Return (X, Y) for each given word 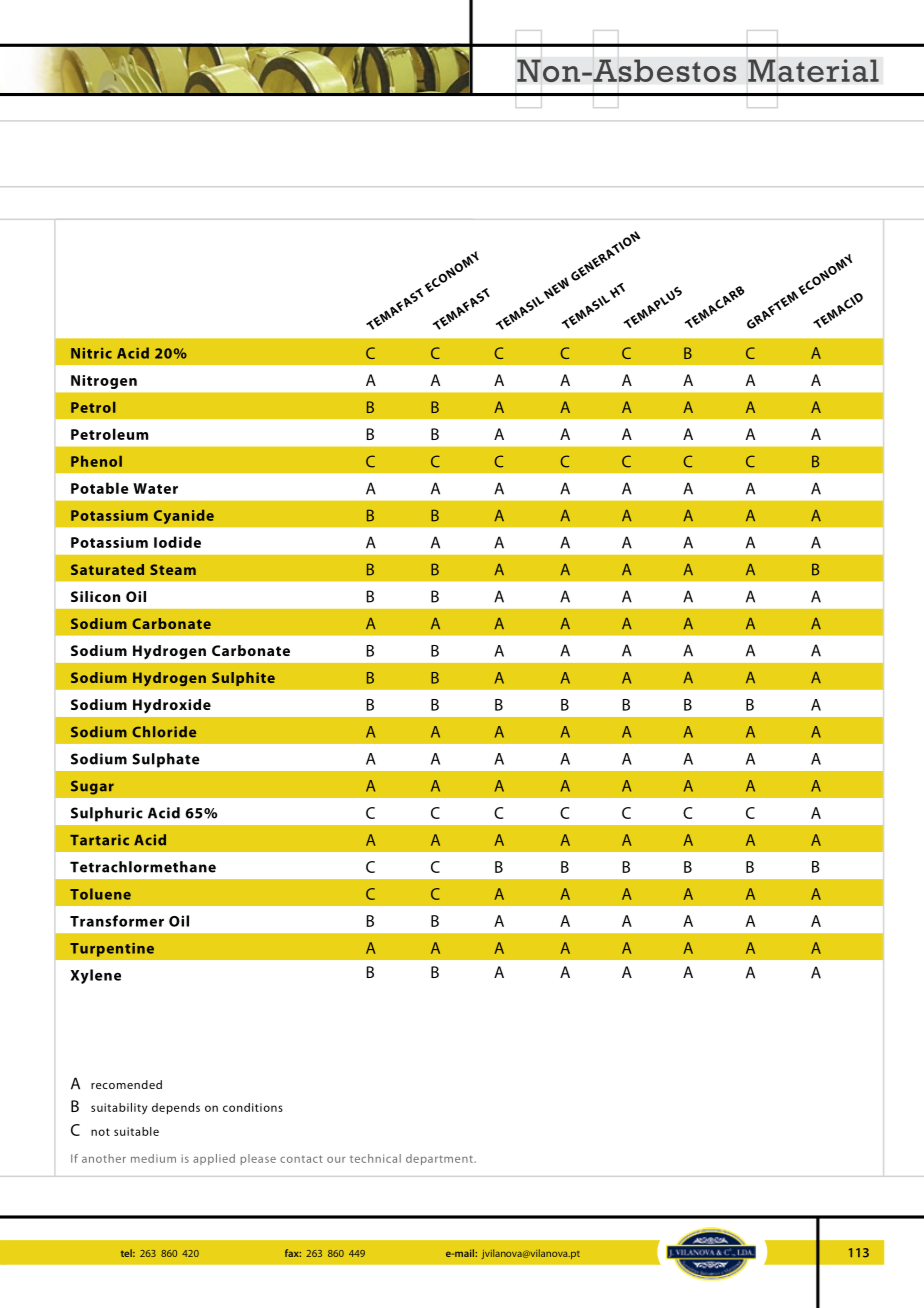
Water (155, 488)
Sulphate (166, 760)
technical (375, 1158)
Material (813, 71)
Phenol (96, 461)
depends (176, 1109)
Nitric (91, 353)
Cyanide (183, 516)
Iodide (177, 542)
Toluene (100, 894)
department (440, 1159)
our (336, 1160)
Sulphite (243, 679)
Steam (173, 569)
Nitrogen (104, 382)
